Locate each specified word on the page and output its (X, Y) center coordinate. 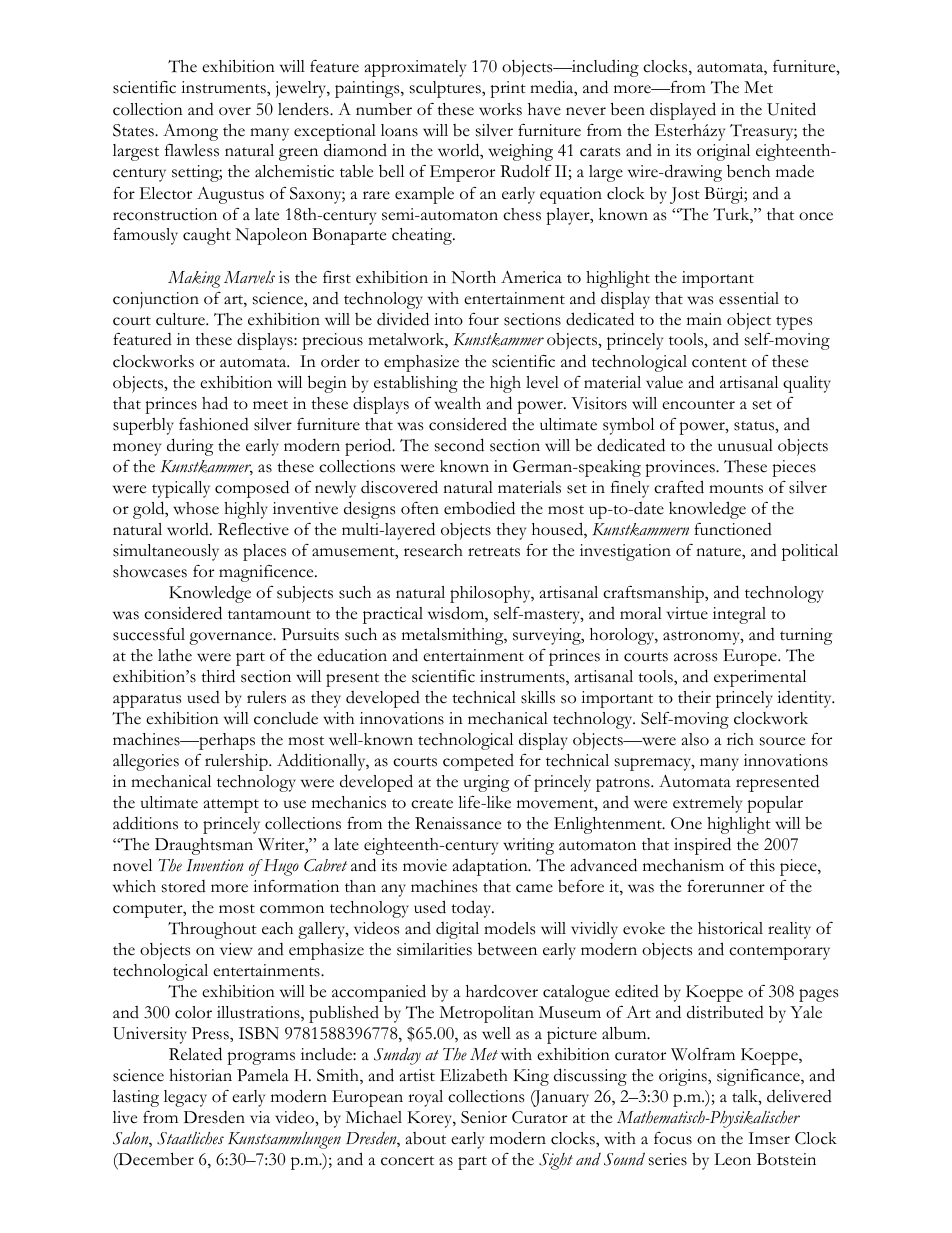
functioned (733, 529)
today (472, 909)
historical (730, 928)
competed (478, 762)
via (260, 1117)
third (218, 676)
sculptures (446, 89)
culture (181, 319)
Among (190, 132)
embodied (479, 508)
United (791, 109)
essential (749, 298)
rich (740, 739)
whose (196, 508)
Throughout (212, 930)
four (484, 319)
